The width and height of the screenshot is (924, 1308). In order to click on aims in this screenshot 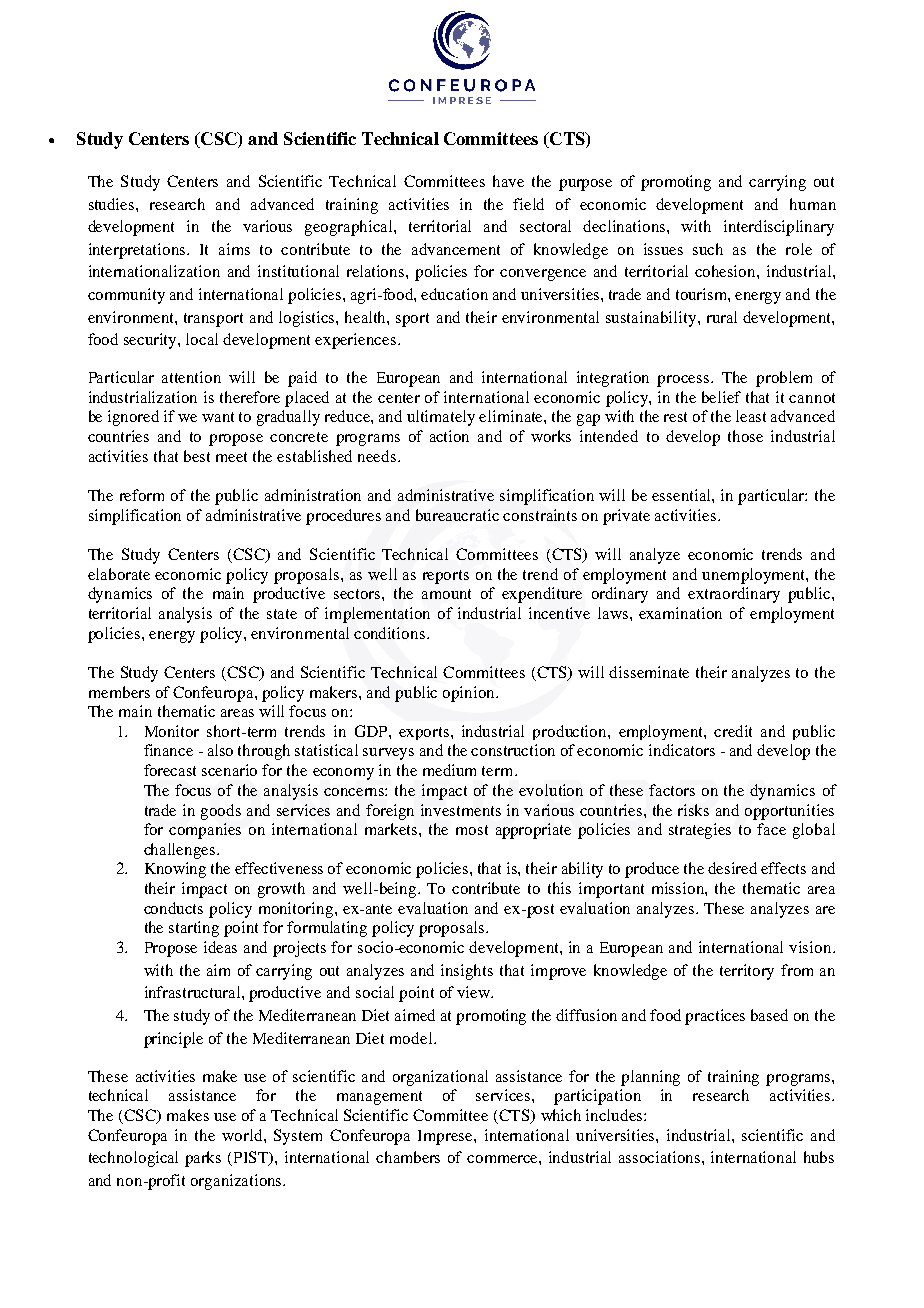, I will do `click(234, 249)`.
